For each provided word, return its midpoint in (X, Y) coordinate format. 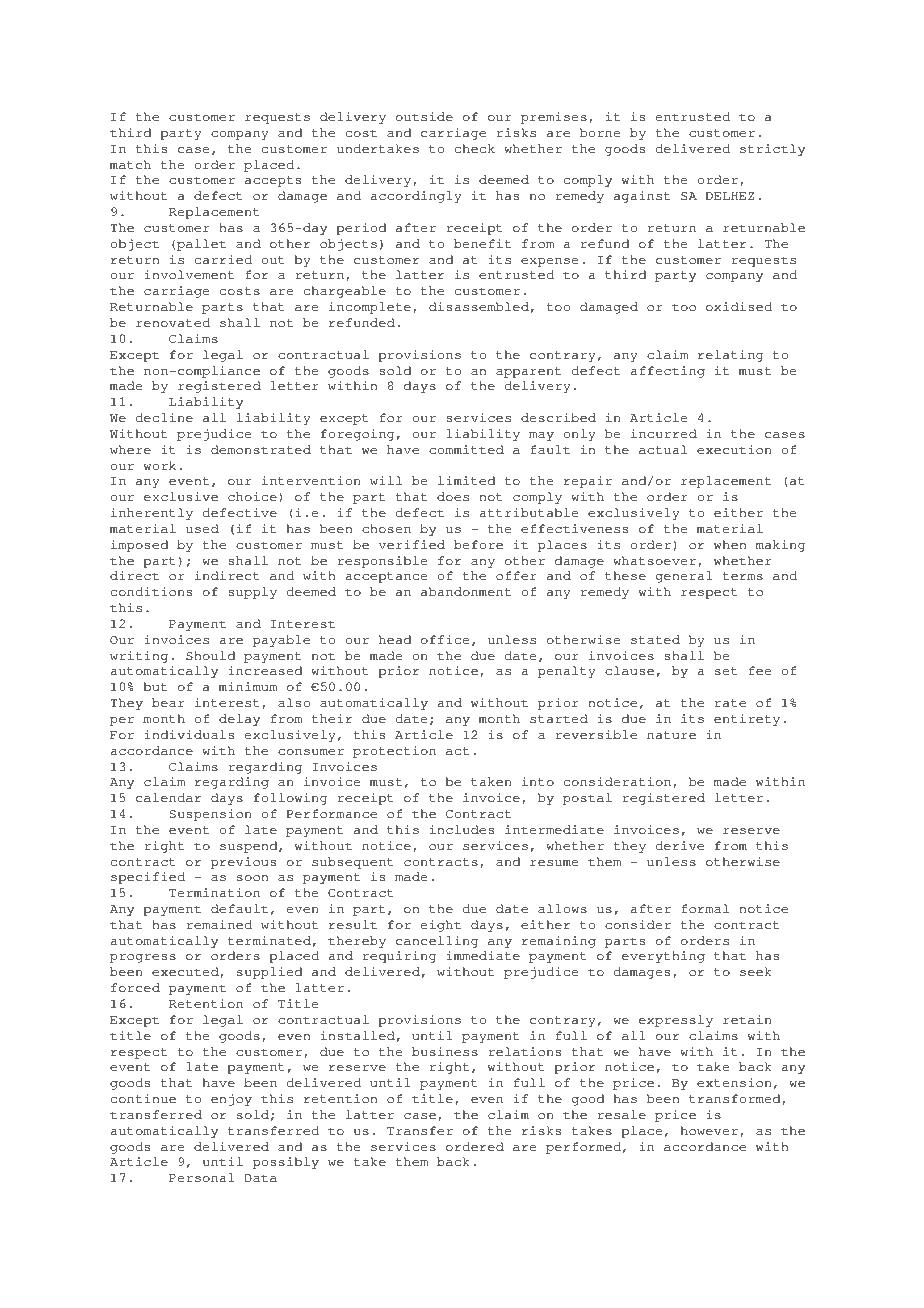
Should (210, 655)
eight (441, 926)
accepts (273, 181)
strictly (772, 150)
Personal (201, 1177)
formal (705, 908)
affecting (667, 372)
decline (164, 417)
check (475, 148)
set (726, 671)
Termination (214, 892)
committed (466, 449)
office (445, 639)
